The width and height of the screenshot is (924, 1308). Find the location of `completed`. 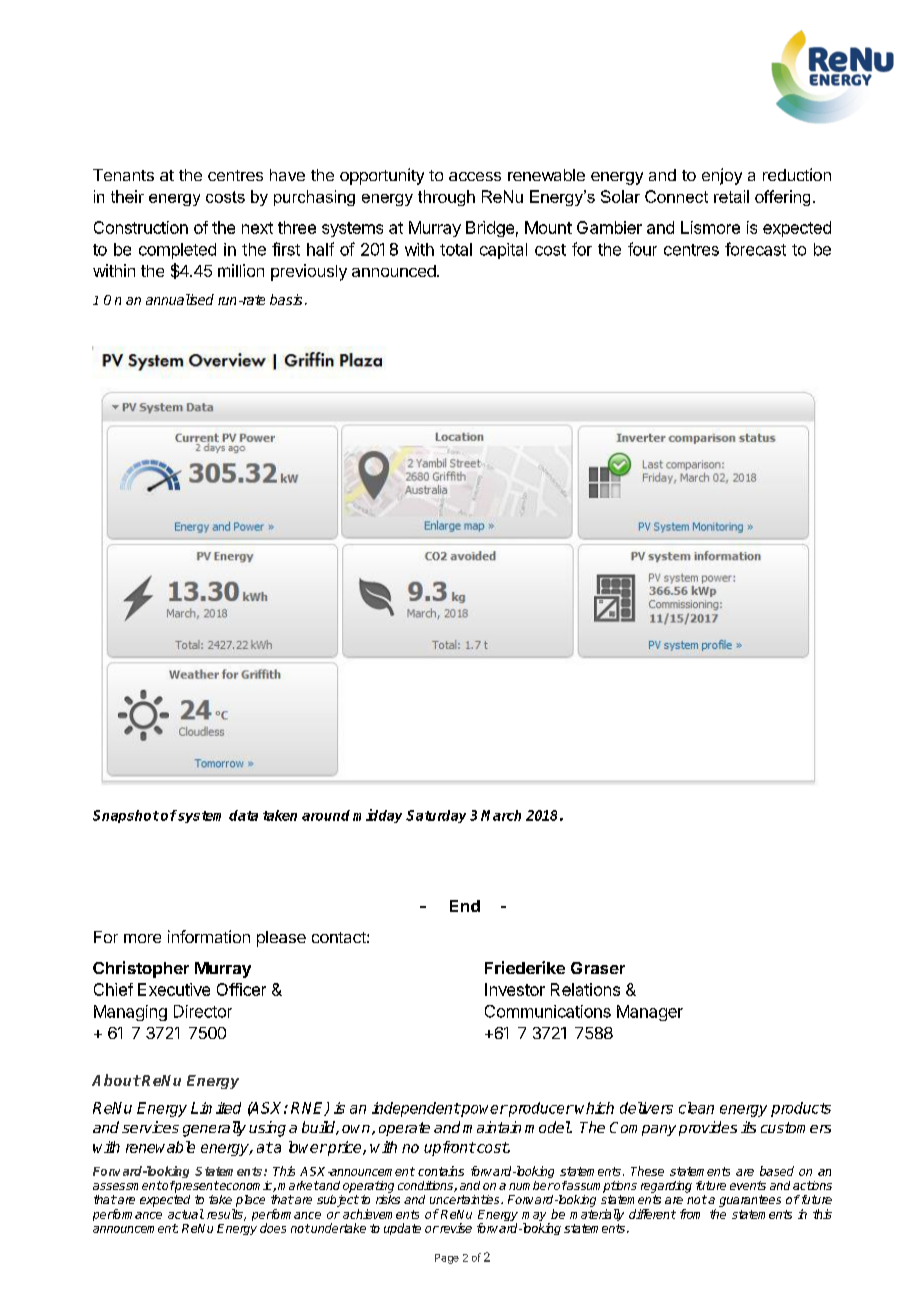

completed is located at coordinates (177, 251).
